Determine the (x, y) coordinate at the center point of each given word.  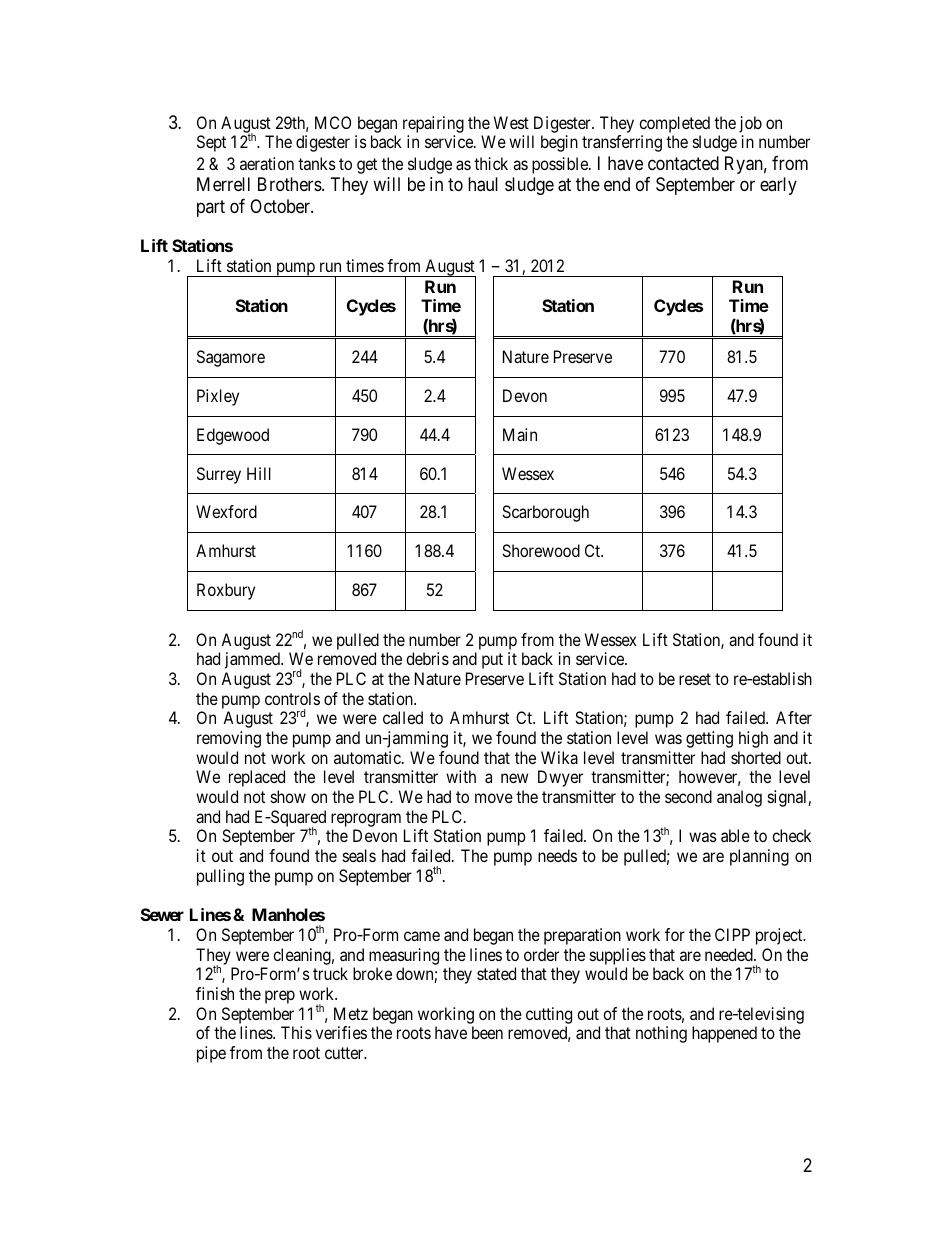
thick (491, 163)
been (487, 1032)
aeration (267, 163)
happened (724, 1034)
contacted (683, 163)
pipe (211, 1054)
